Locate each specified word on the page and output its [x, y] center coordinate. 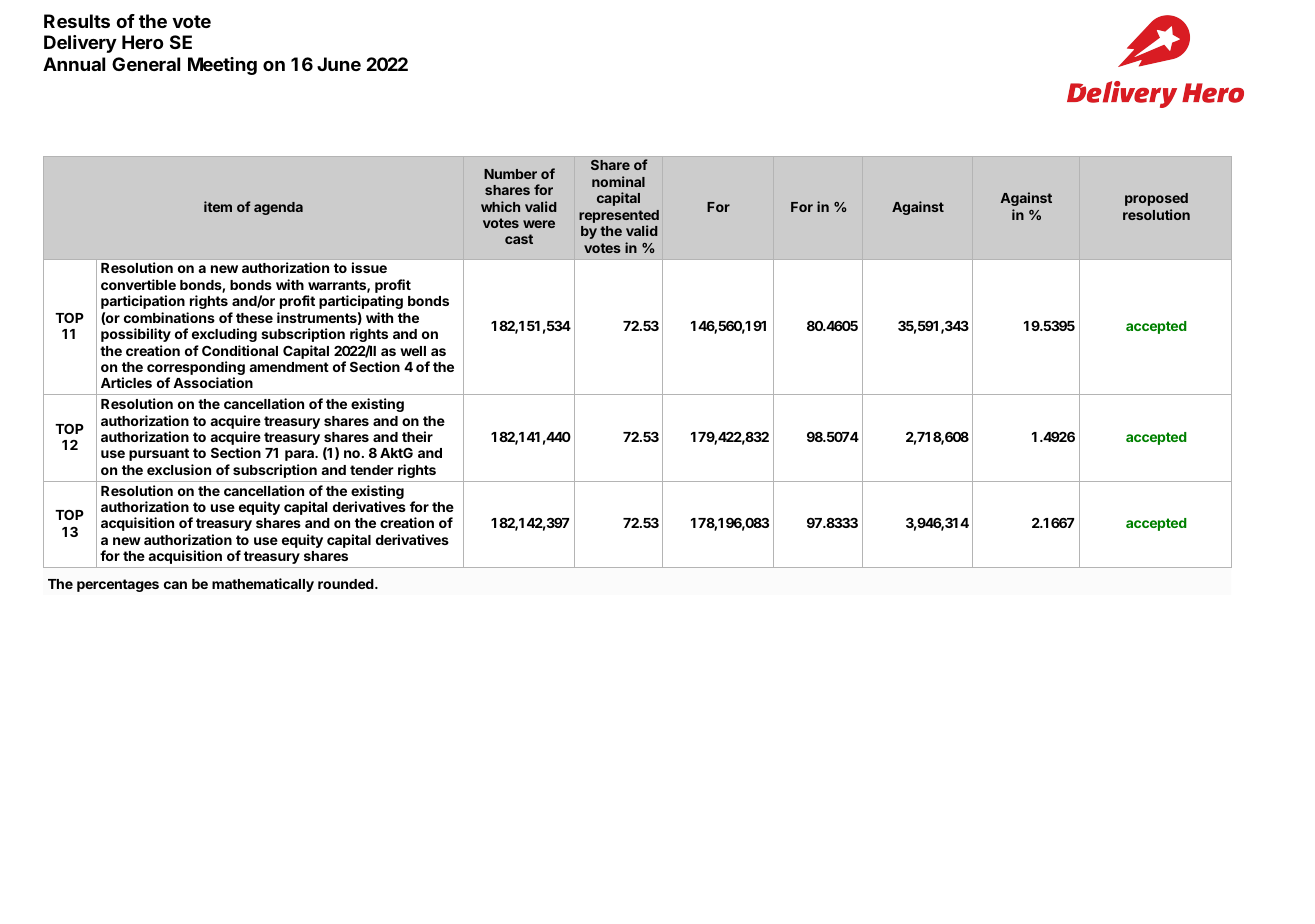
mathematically [263, 585]
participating [361, 302]
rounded [347, 584]
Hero [142, 42]
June [339, 64]
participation [143, 302]
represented [619, 218]
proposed [1156, 199]
